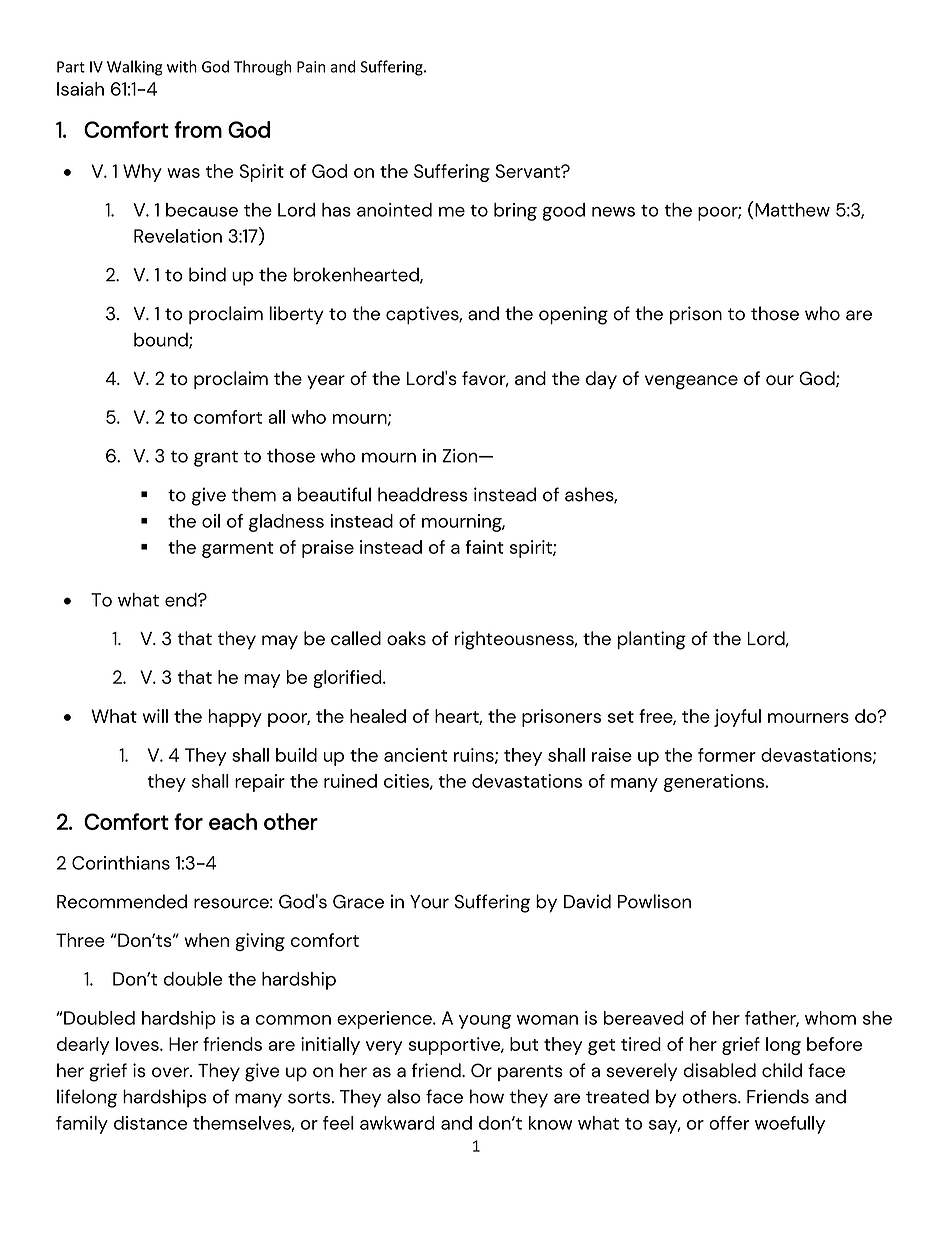 The width and height of the document is (952, 1233). I want to click on Matthew, so click(791, 210).
